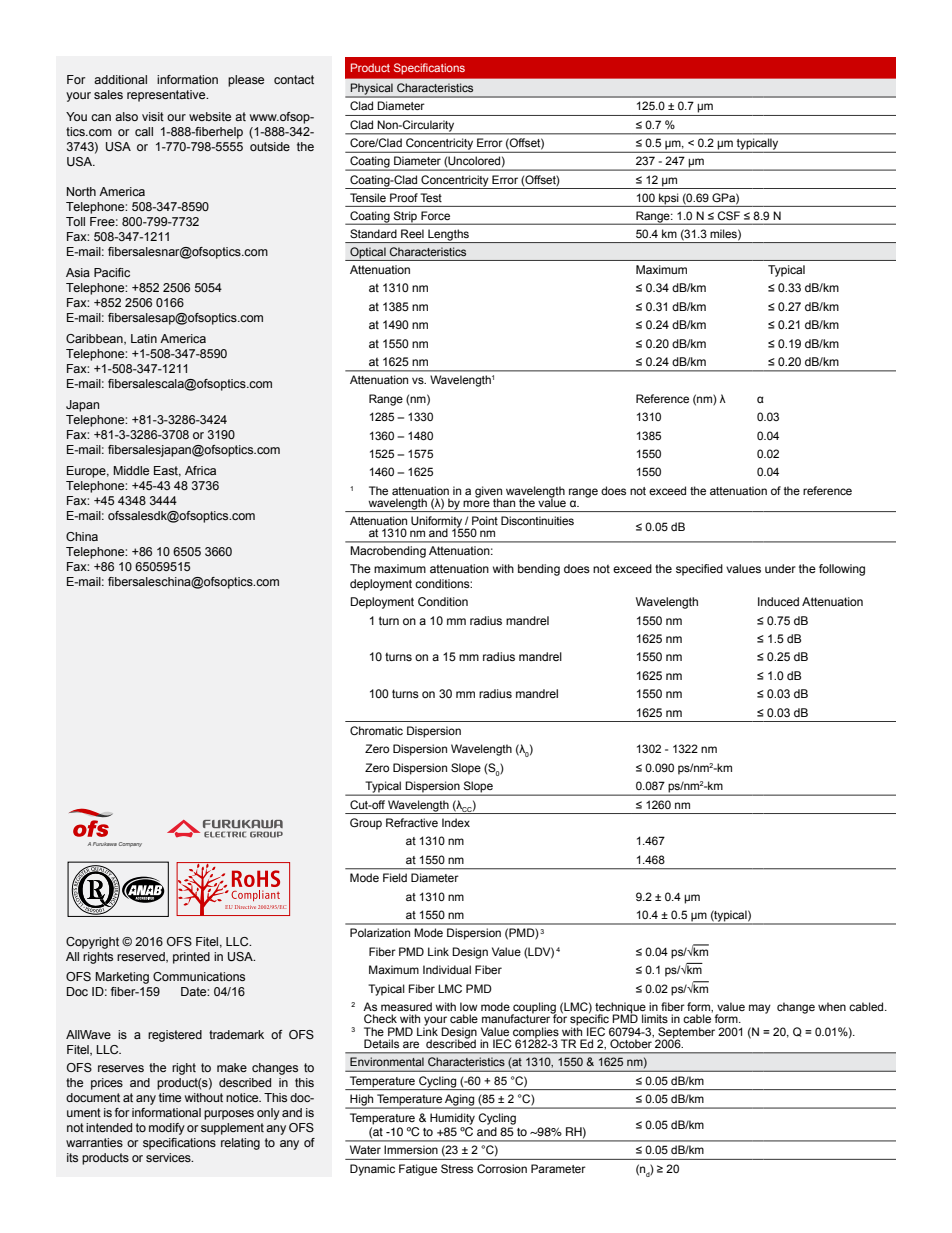  Describe the element at coordinates (452, 1119) in the document. I see `Humidity` at that location.
